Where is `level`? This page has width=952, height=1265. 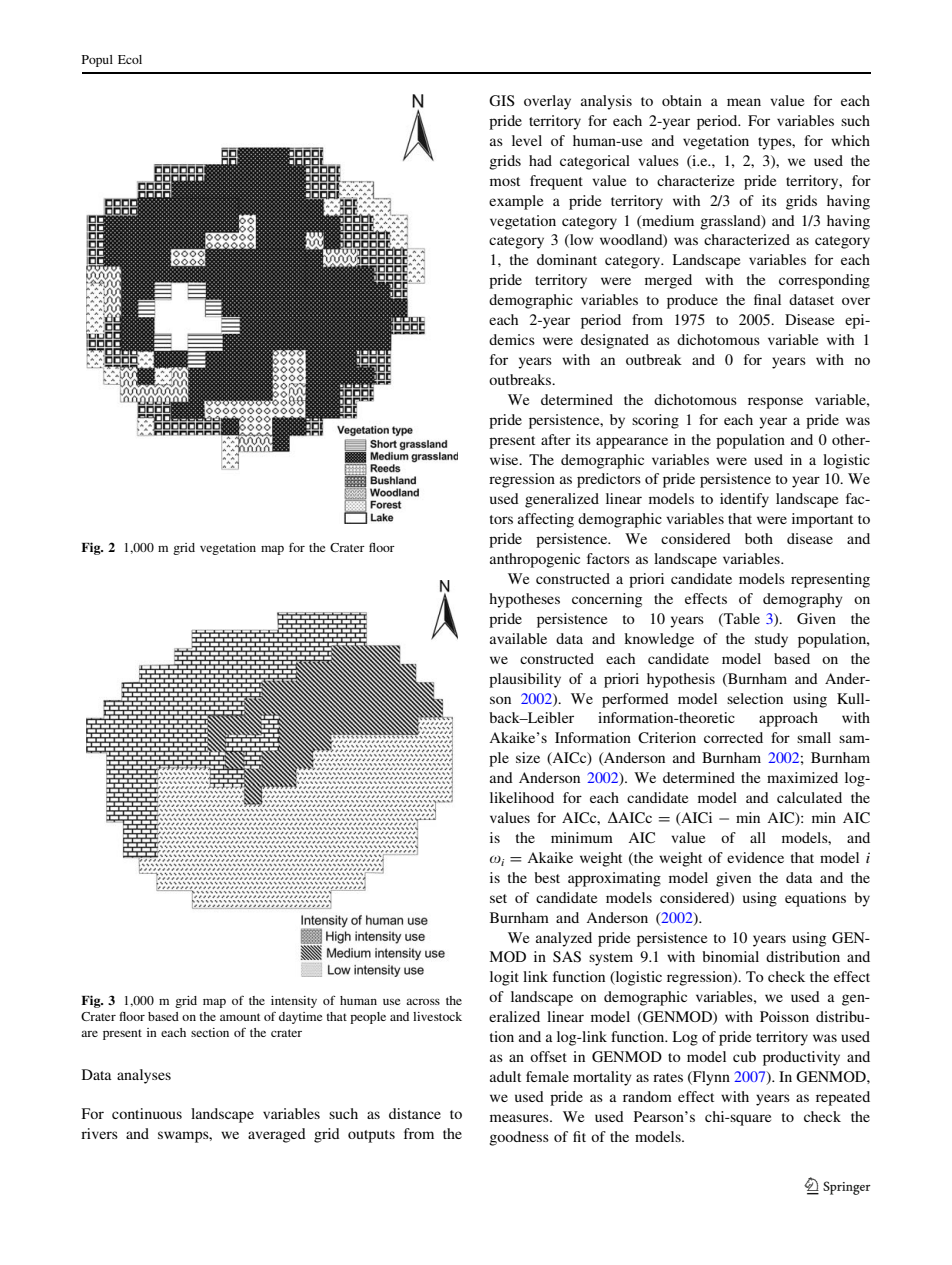
level is located at coordinates (527, 140).
